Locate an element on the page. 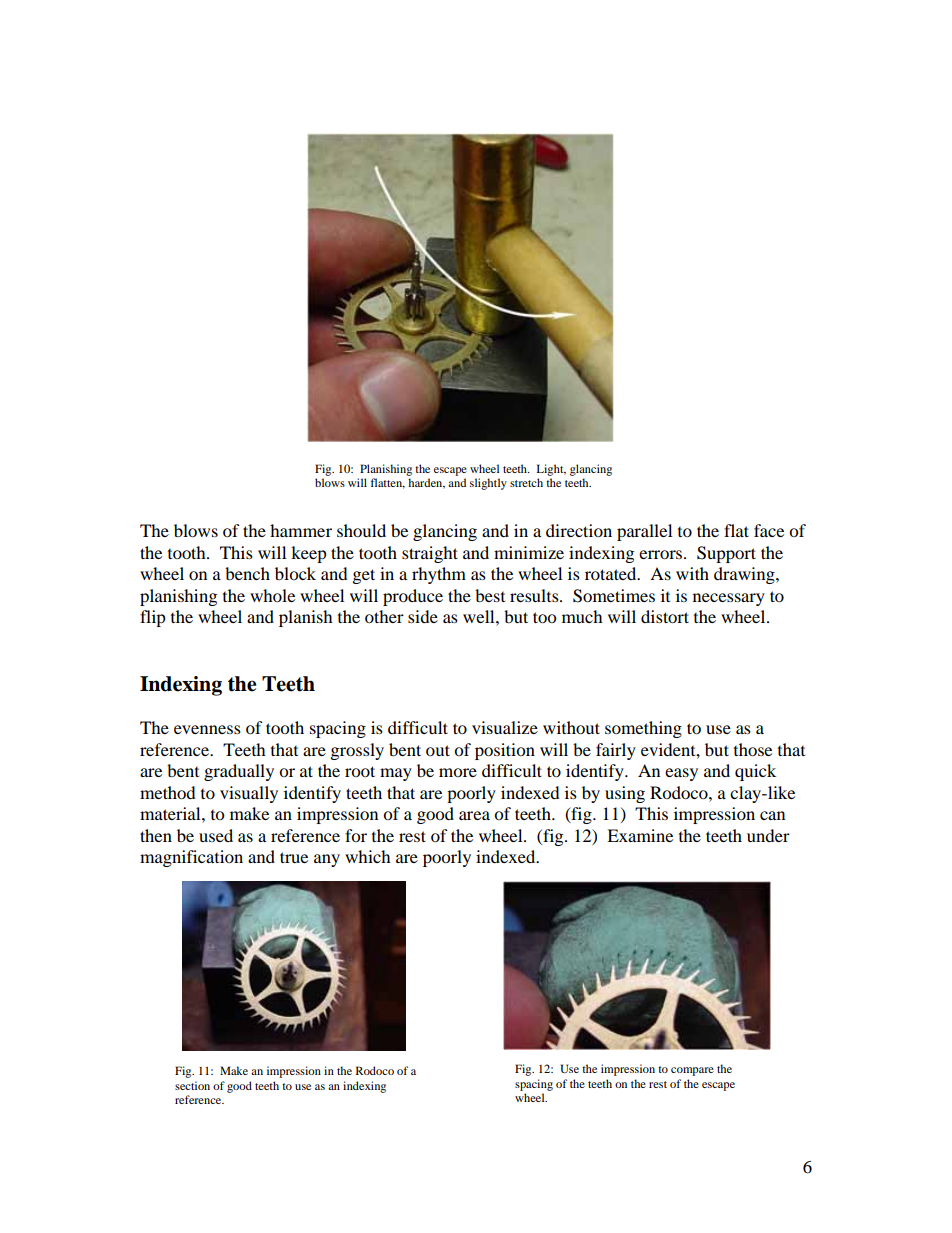 The image size is (952, 1233). Examine is located at coordinates (640, 835).
